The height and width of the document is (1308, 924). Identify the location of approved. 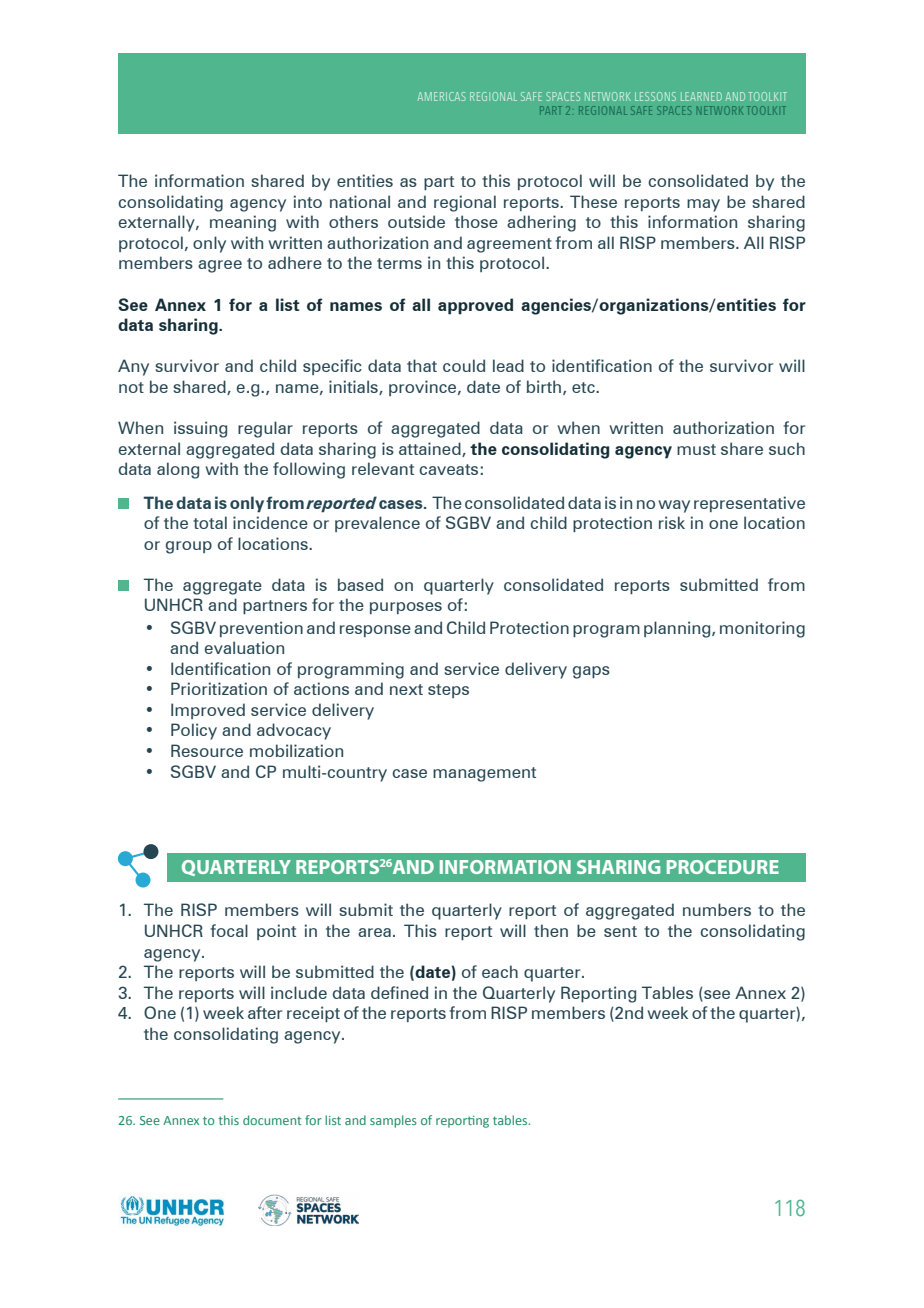
(475, 306).
